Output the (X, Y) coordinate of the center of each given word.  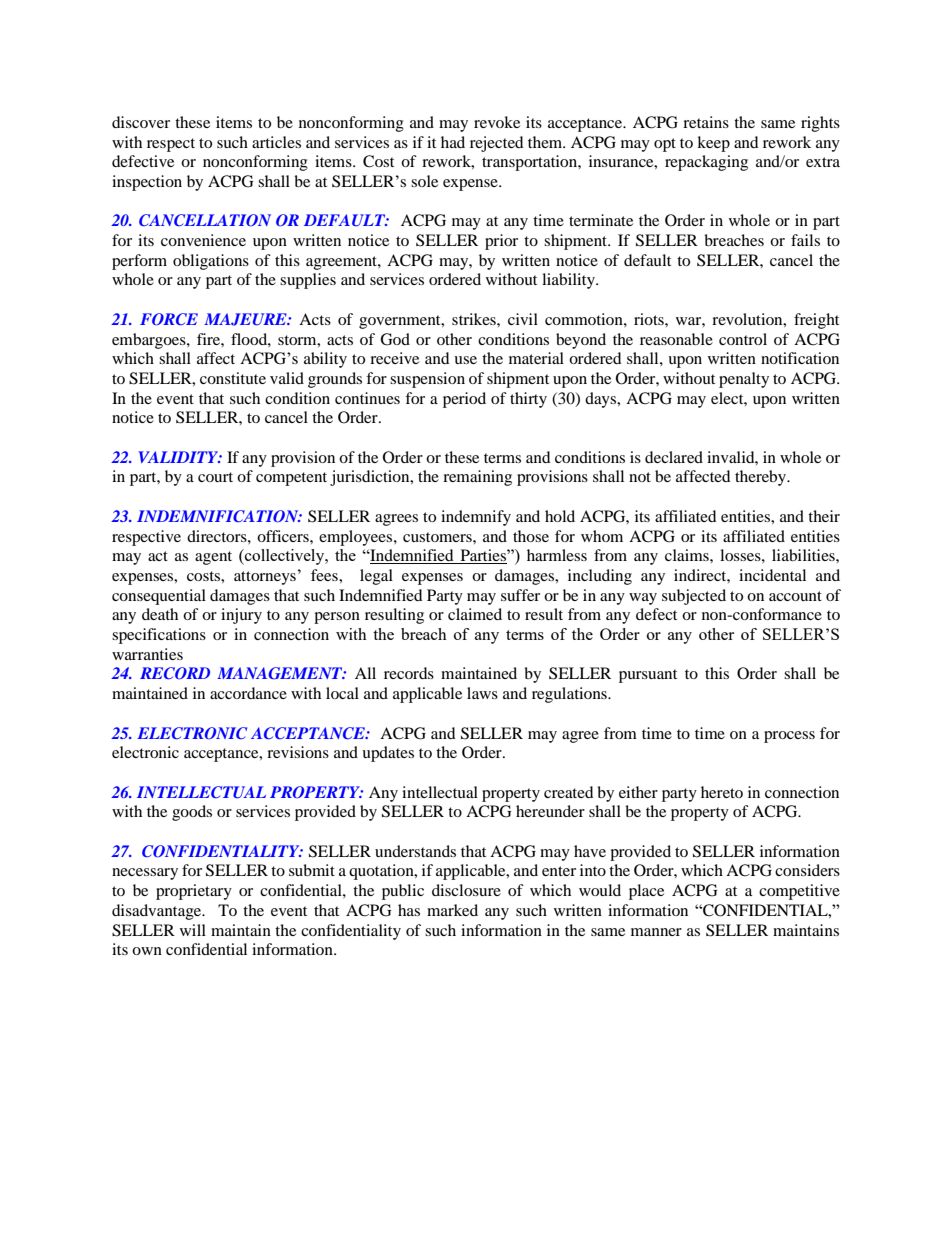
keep (713, 144)
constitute (233, 378)
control (743, 339)
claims (688, 555)
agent (213, 558)
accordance (248, 693)
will (193, 930)
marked (452, 910)
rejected (497, 144)
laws (482, 693)
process (789, 737)
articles (276, 142)
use (465, 360)
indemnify (476, 518)
